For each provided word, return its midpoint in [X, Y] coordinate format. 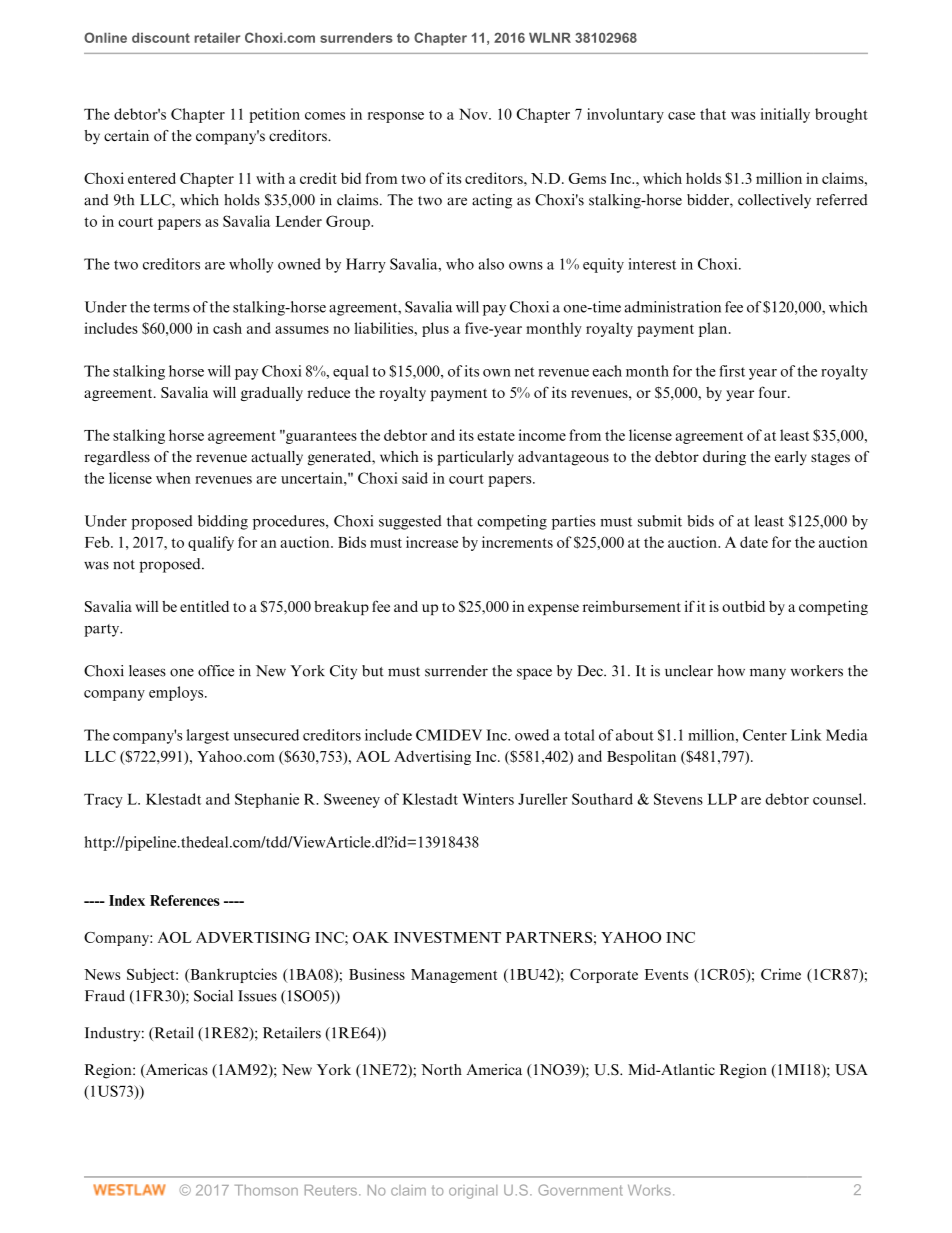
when [173, 478]
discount [161, 38]
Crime [781, 974]
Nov [474, 114]
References [185, 900]
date [754, 542]
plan [714, 329]
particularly [475, 458]
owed [532, 735]
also [491, 264]
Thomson [266, 1190]
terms [171, 308]
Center [765, 735]
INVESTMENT [447, 937]
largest [207, 736]
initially [785, 115]
